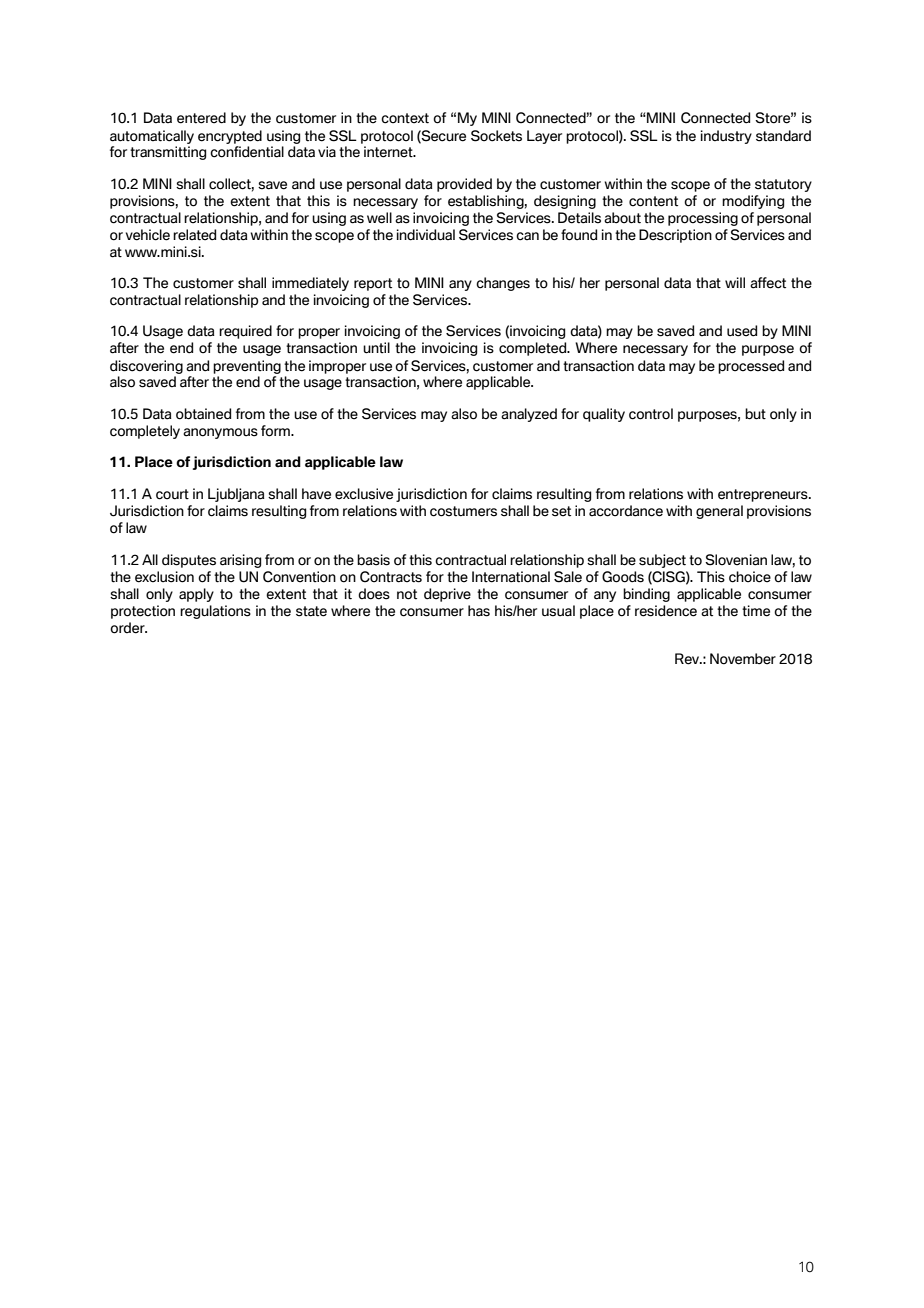  Describe the element at coordinates (735, 282) in the screenshot. I see `will` at that location.
